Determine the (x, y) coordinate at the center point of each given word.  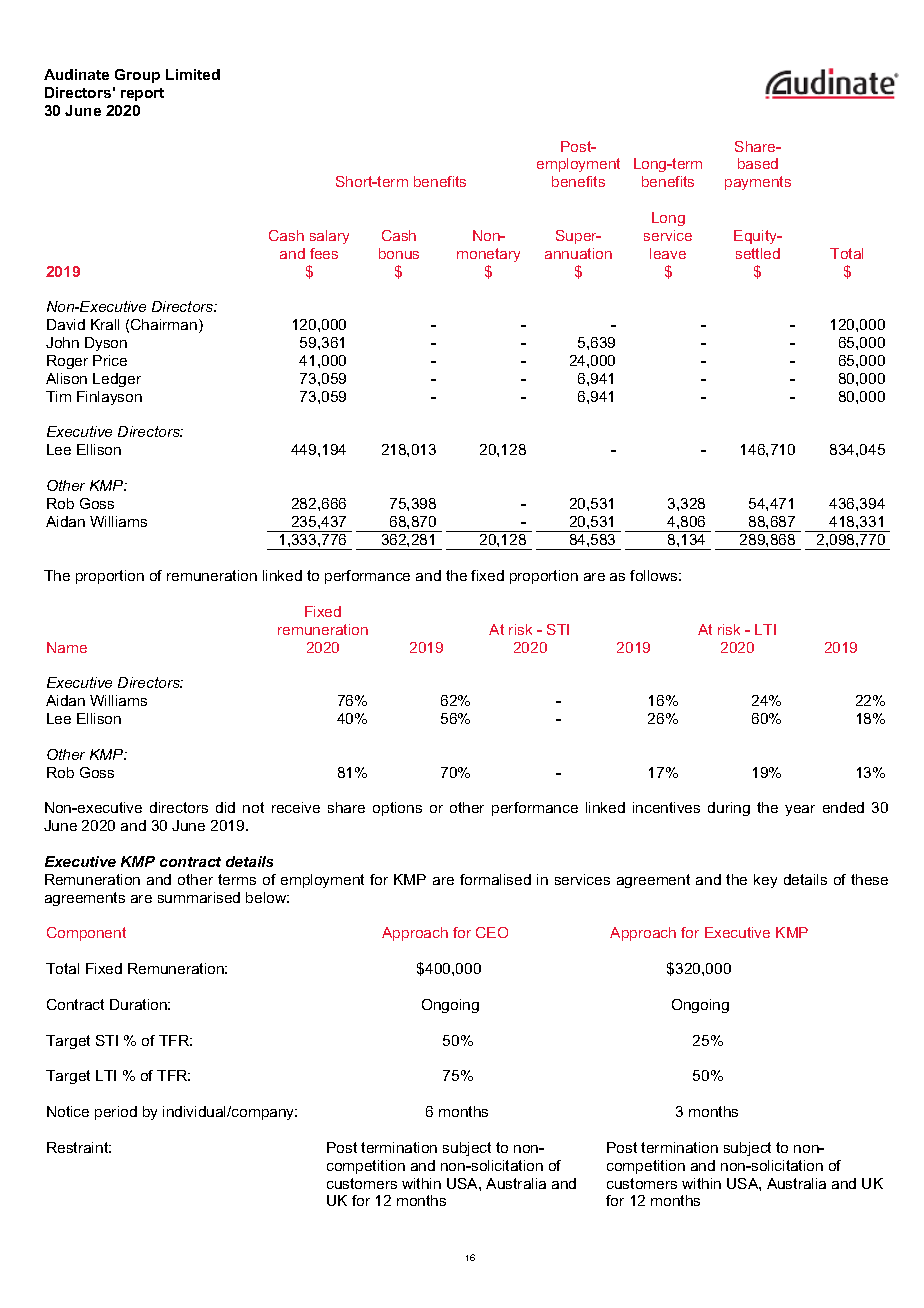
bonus (399, 253)
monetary (488, 255)
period (116, 1113)
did (225, 807)
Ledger (117, 380)
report (142, 94)
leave (668, 253)
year (800, 810)
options (397, 809)
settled (758, 253)
